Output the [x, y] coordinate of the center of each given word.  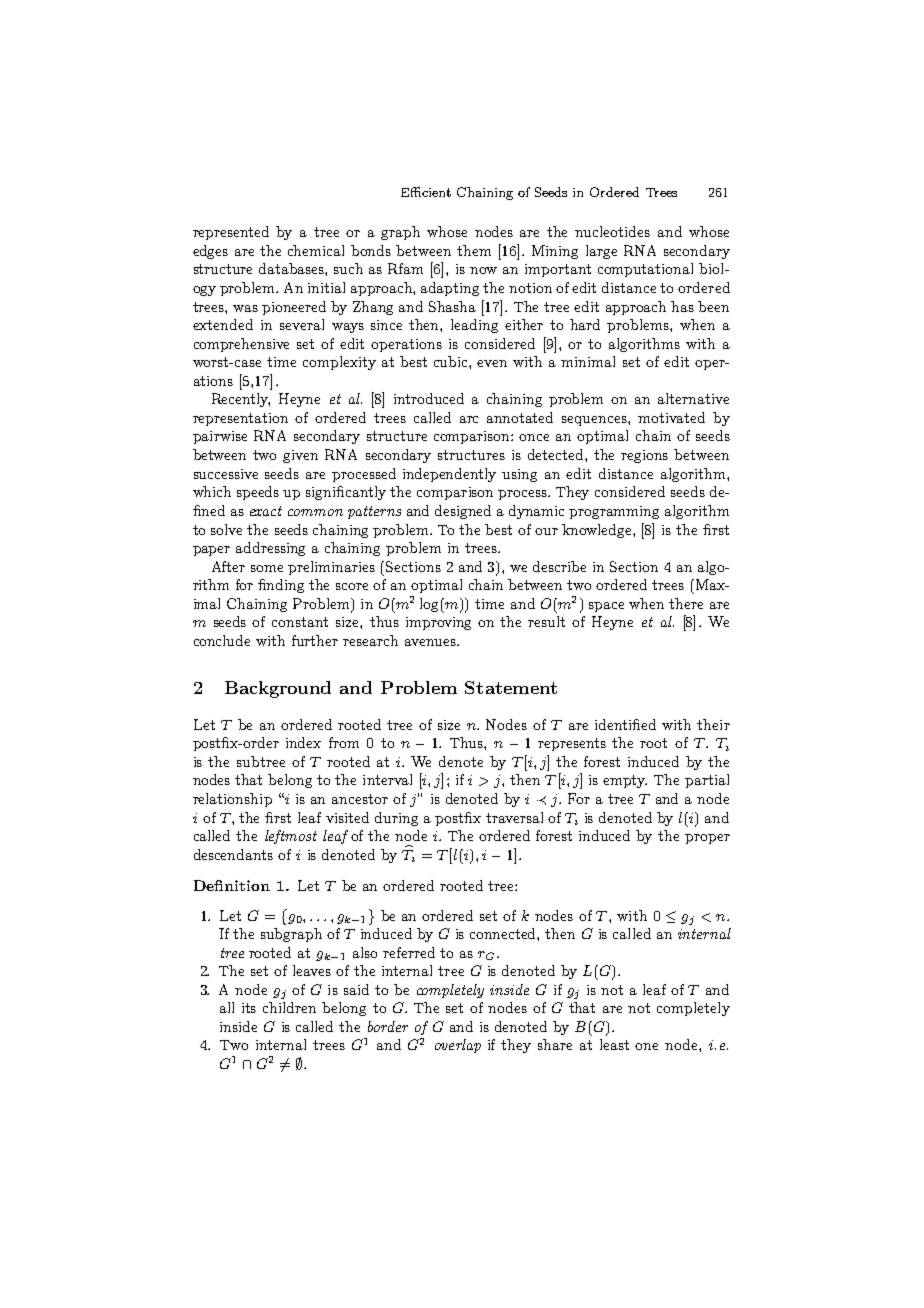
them [474, 250]
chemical [316, 250]
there [686, 603]
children [289, 1007]
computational [645, 270]
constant [300, 622]
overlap [458, 1046]
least [614, 1044]
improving [438, 623]
